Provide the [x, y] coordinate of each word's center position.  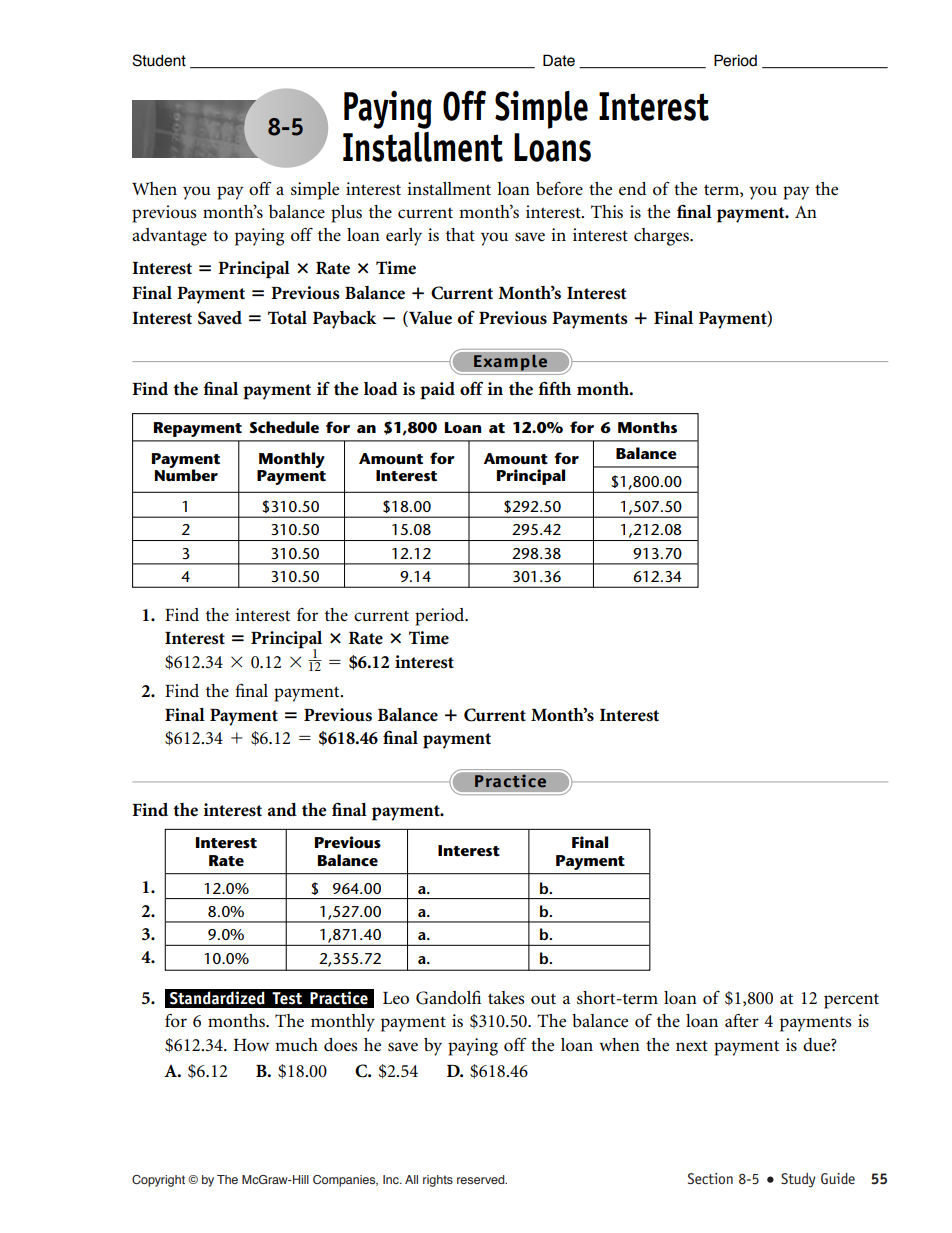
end [632, 189]
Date [559, 60]
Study [798, 1180]
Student [159, 60]
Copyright [158, 1181]
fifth [554, 388]
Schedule [284, 427]
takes [506, 998]
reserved [482, 1179]
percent [851, 1001]
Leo [396, 998]
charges [662, 237]
